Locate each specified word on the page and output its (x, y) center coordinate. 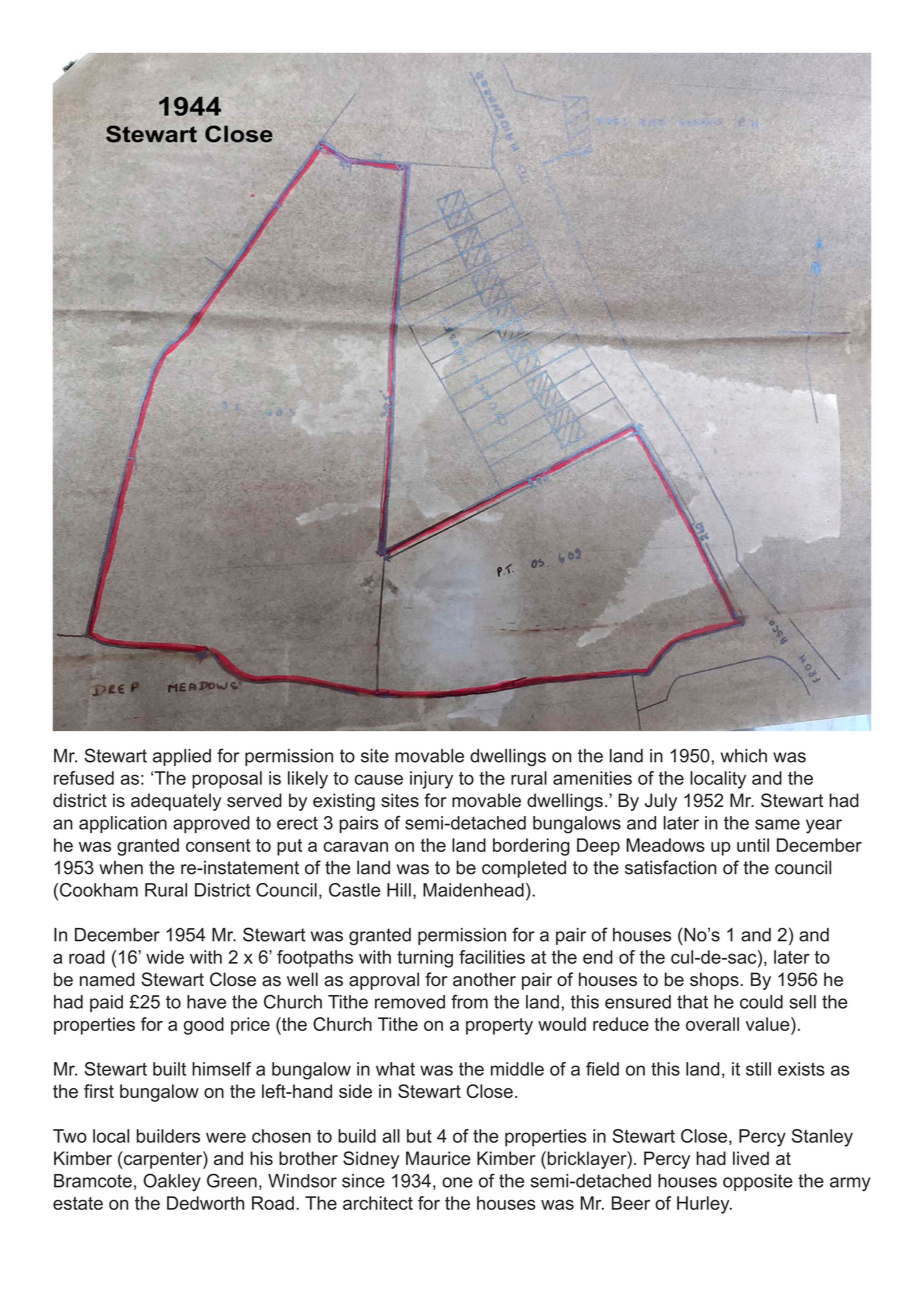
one (457, 1182)
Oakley (172, 1182)
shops (714, 981)
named (107, 979)
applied (182, 757)
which (744, 756)
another (484, 979)
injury (431, 780)
